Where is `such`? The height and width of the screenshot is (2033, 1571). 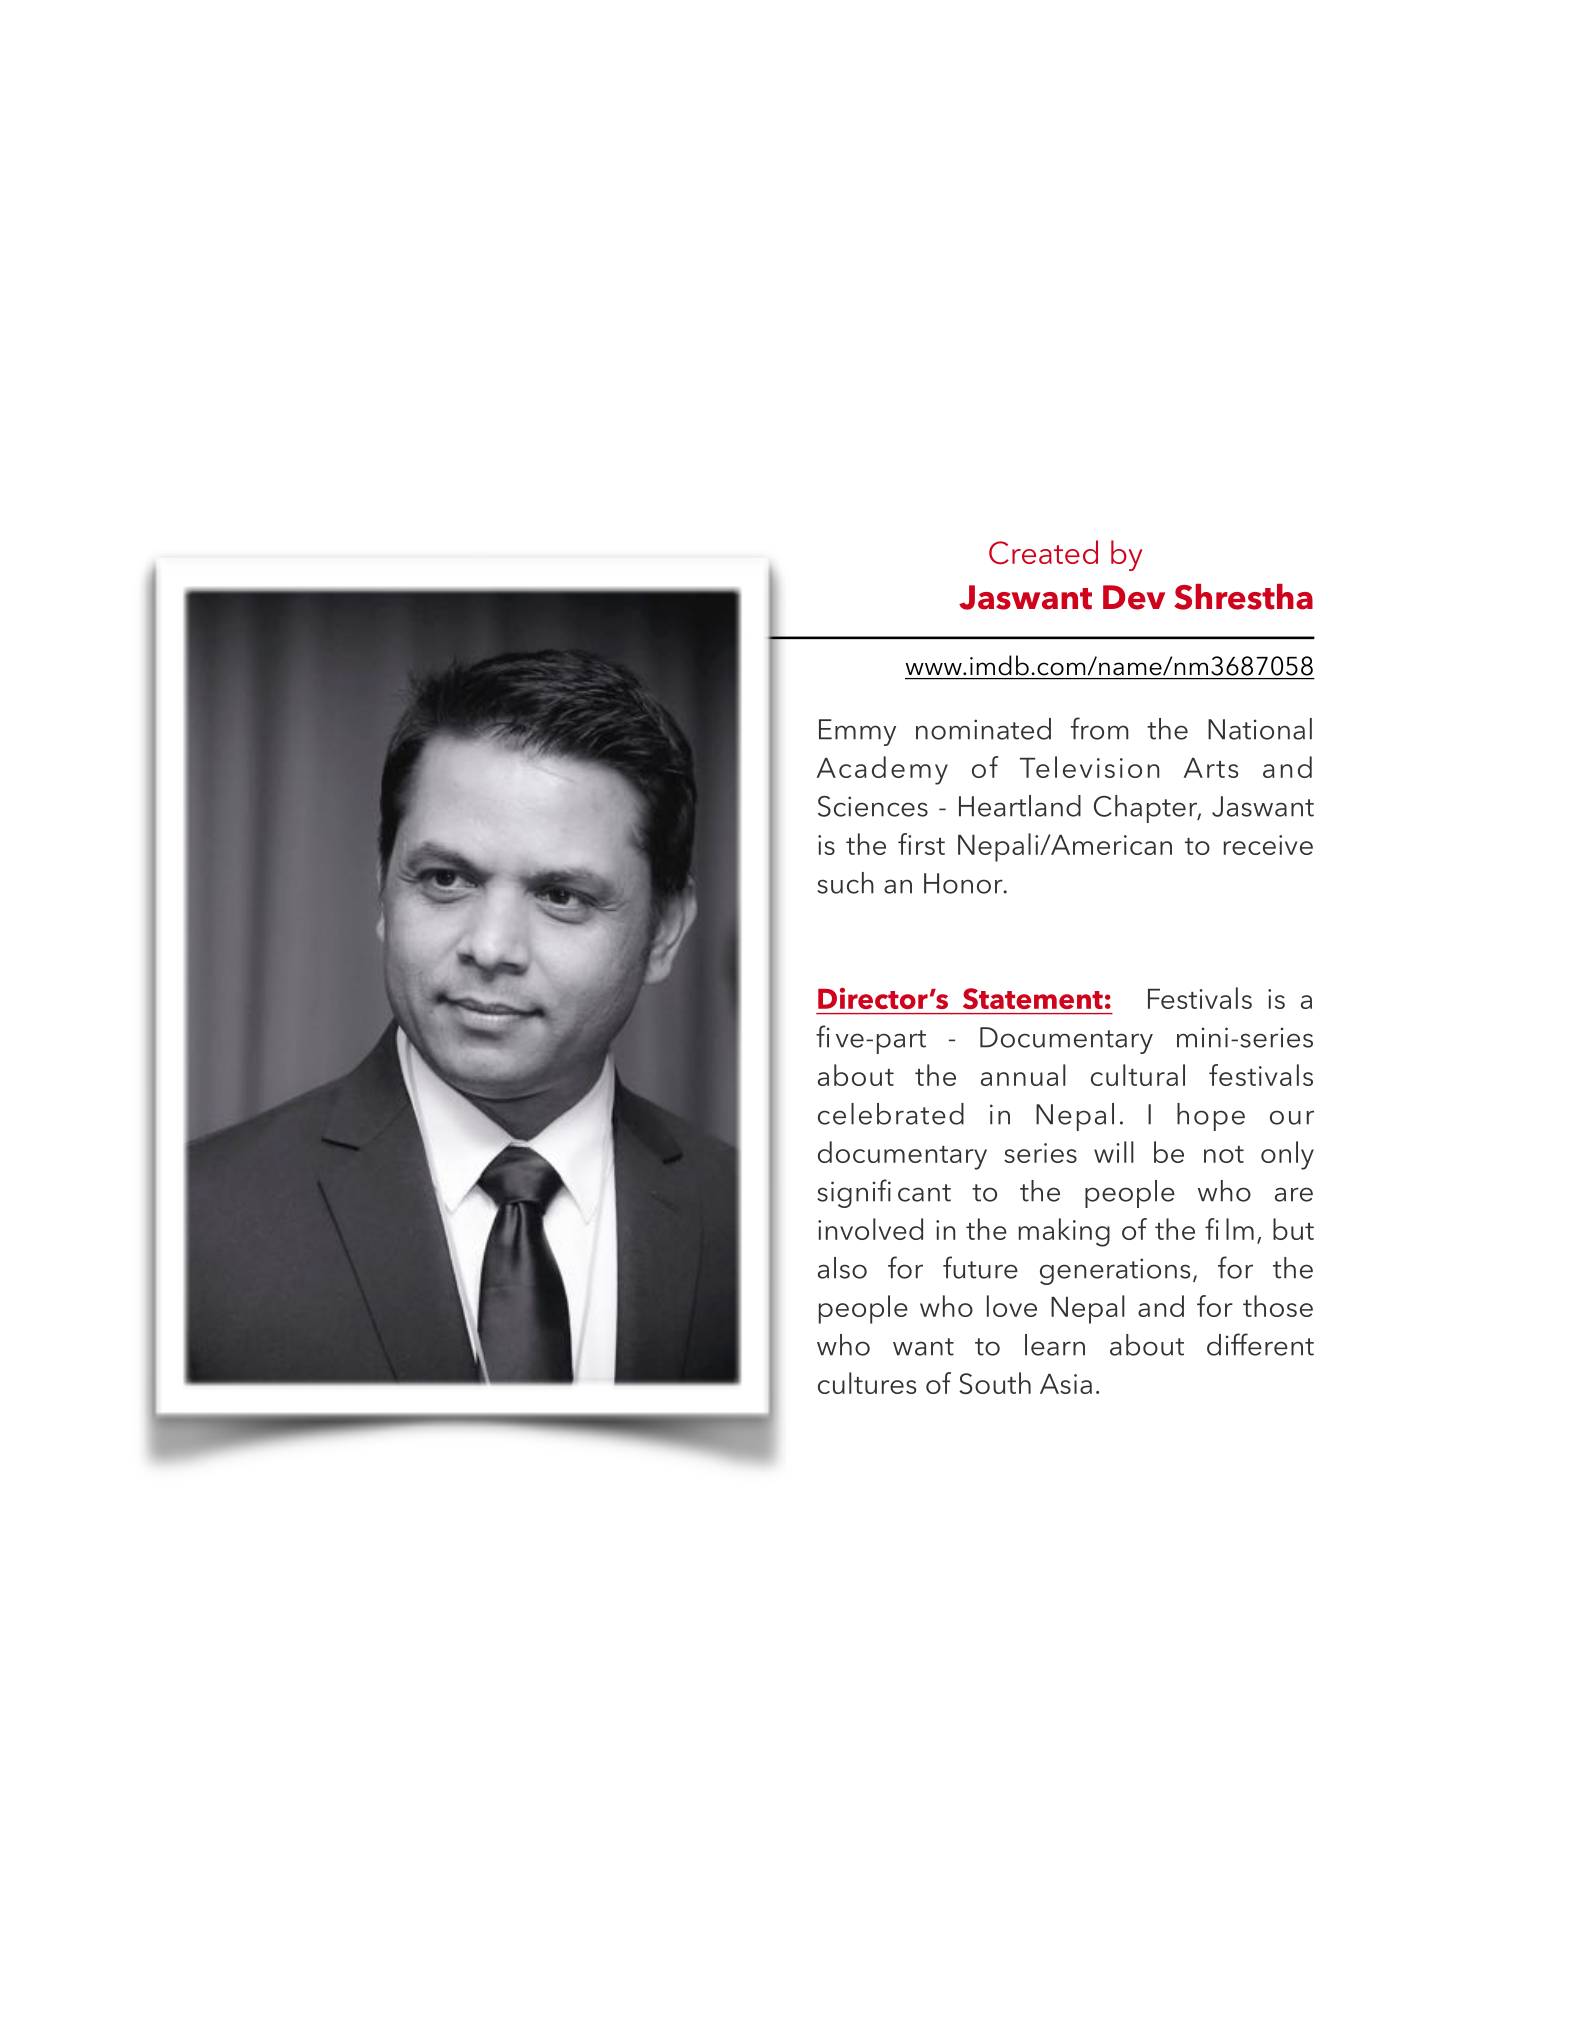
such is located at coordinates (845, 883).
